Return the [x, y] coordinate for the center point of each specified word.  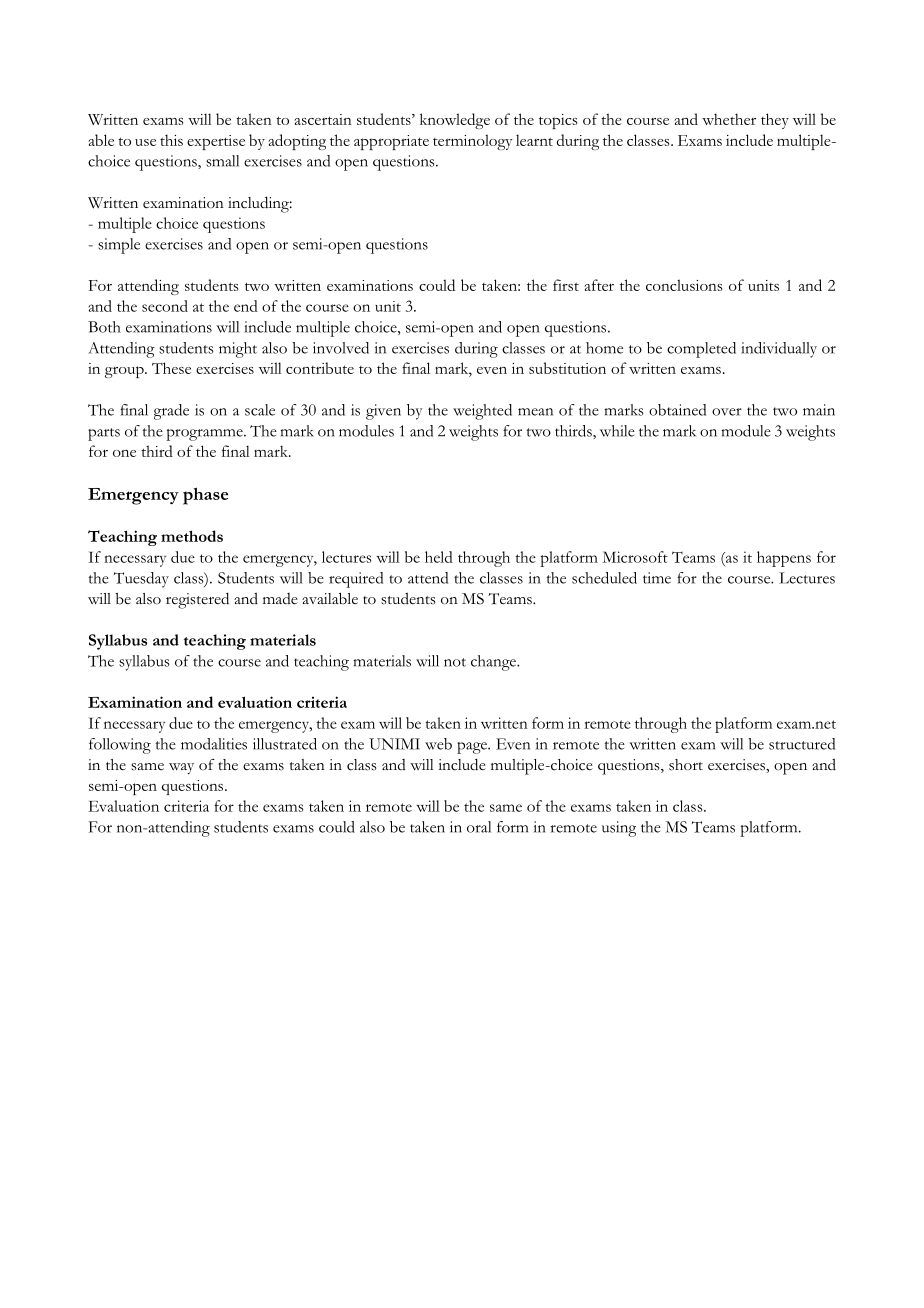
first [566, 285]
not [455, 662]
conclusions [684, 285]
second [165, 306]
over [727, 412]
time [657, 578]
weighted [482, 412]
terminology [473, 142]
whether [729, 119]
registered [197, 600]
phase [206, 496]
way [181, 768]
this [171, 140]
